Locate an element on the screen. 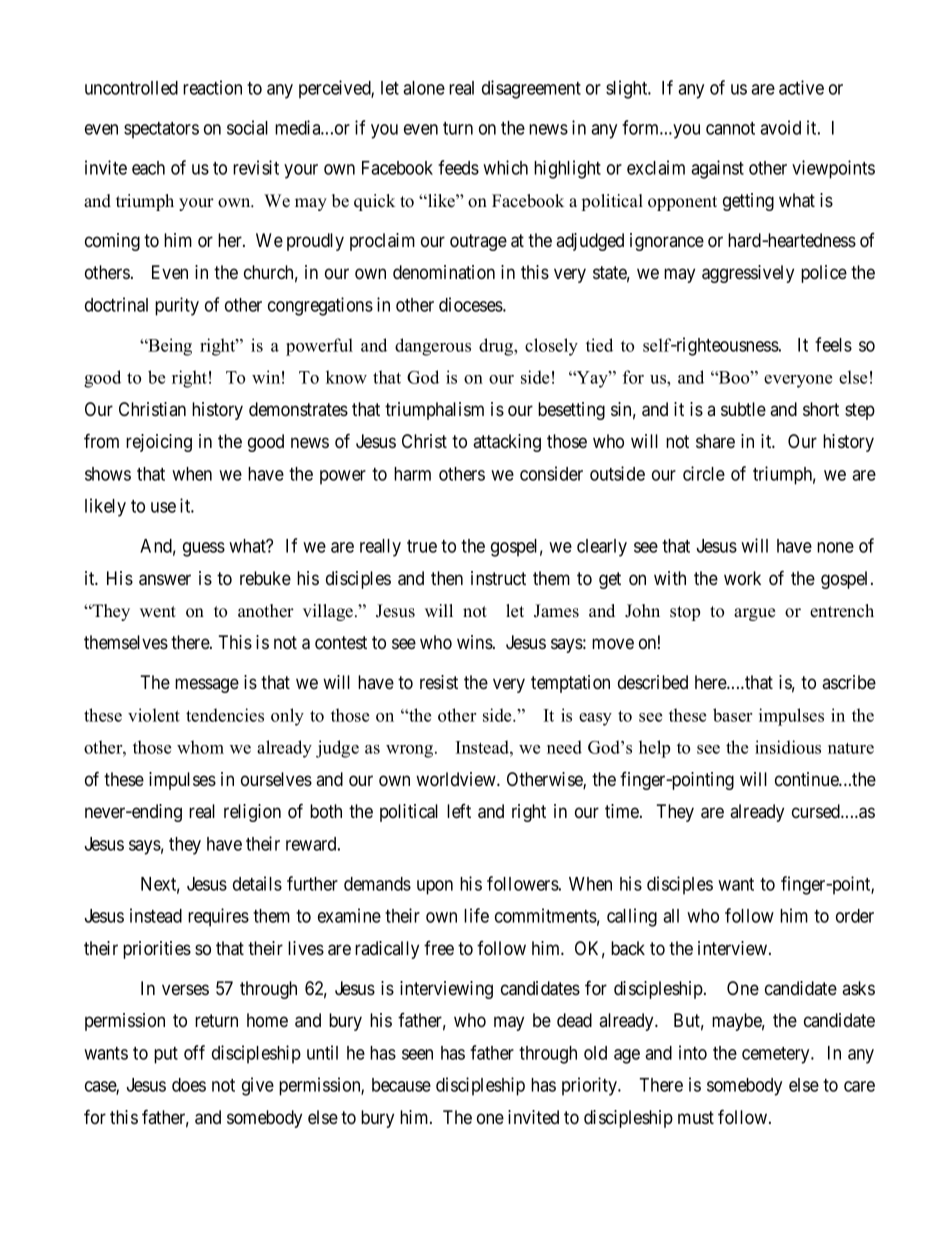  worldview is located at coordinates (457, 779).
